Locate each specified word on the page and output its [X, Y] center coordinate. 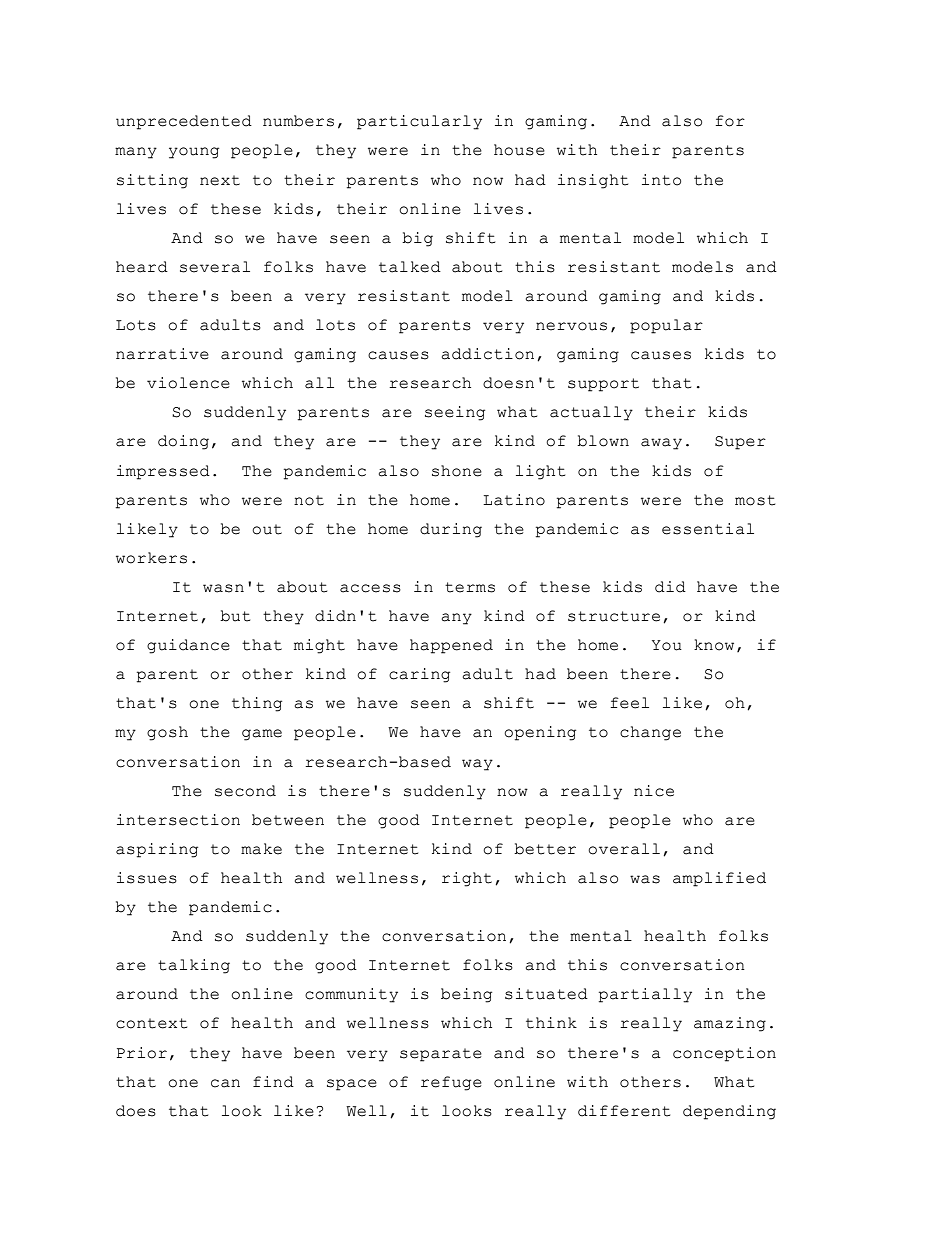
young [194, 153]
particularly [419, 122]
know [714, 645]
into [661, 180]
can [225, 1083]
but [235, 616]
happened [451, 646]
